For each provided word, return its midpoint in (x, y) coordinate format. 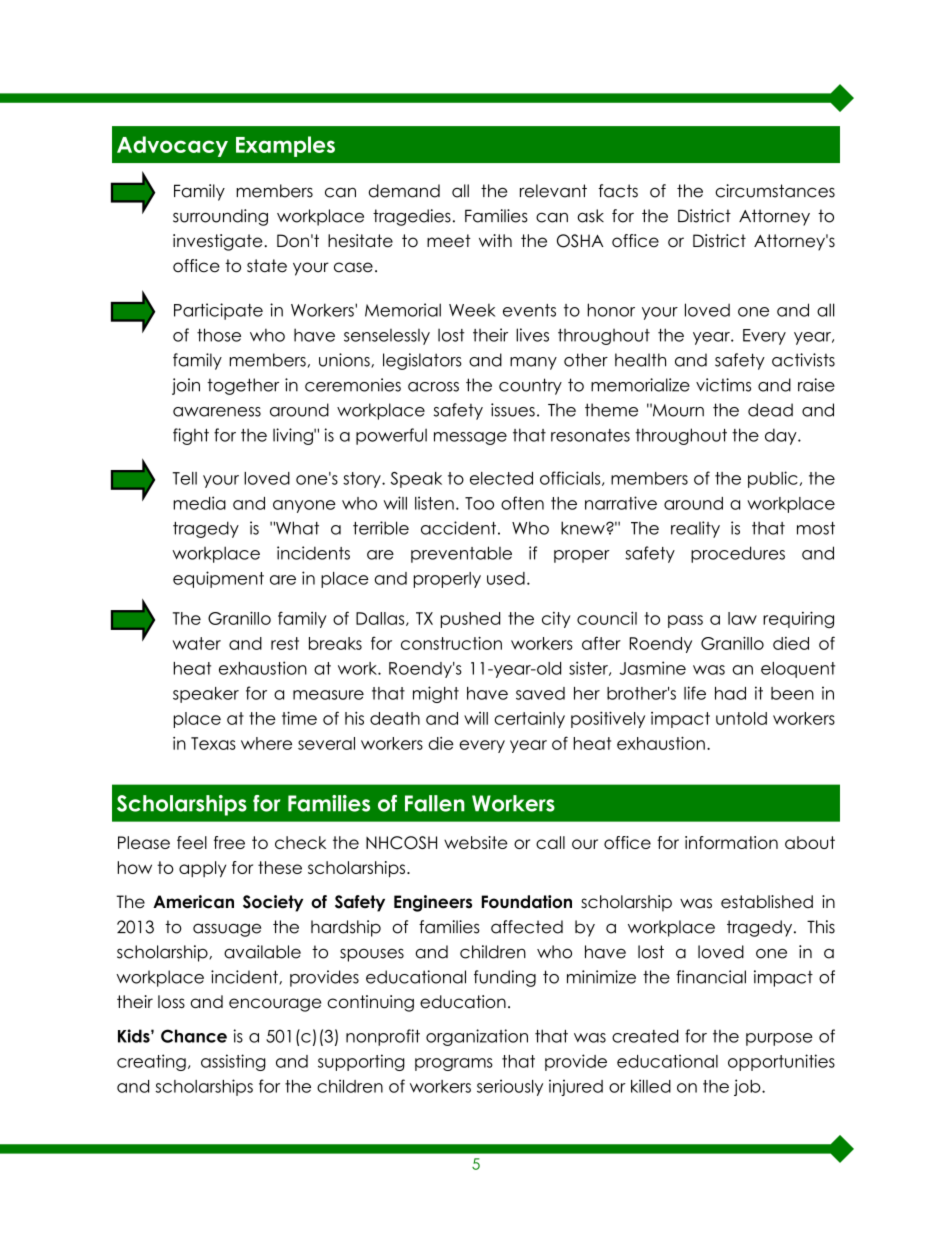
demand (404, 191)
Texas (213, 743)
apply (202, 869)
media (199, 503)
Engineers (433, 903)
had (730, 693)
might (436, 694)
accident (458, 528)
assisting (233, 1062)
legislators (422, 361)
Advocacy (172, 146)
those (219, 335)
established (767, 902)
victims (723, 385)
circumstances (775, 191)
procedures (738, 554)
